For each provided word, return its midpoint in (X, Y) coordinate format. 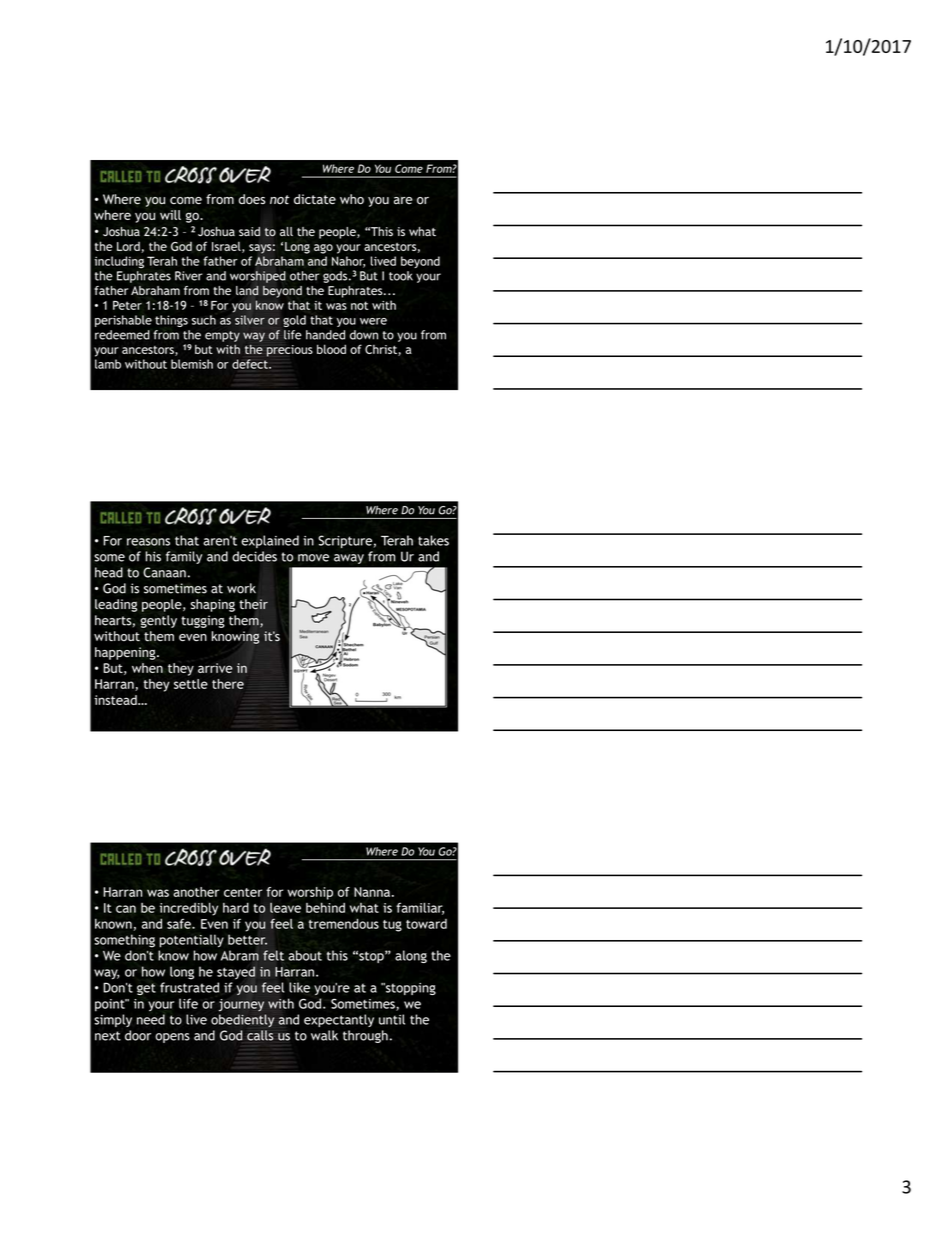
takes (433, 540)
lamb (108, 364)
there (228, 684)
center (243, 892)
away (349, 559)
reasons (148, 542)
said (249, 231)
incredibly (189, 909)
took (401, 276)
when (147, 668)
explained (270, 541)
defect (251, 364)
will (170, 215)
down (364, 335)
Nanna (372, 892)
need (151, 1019)
